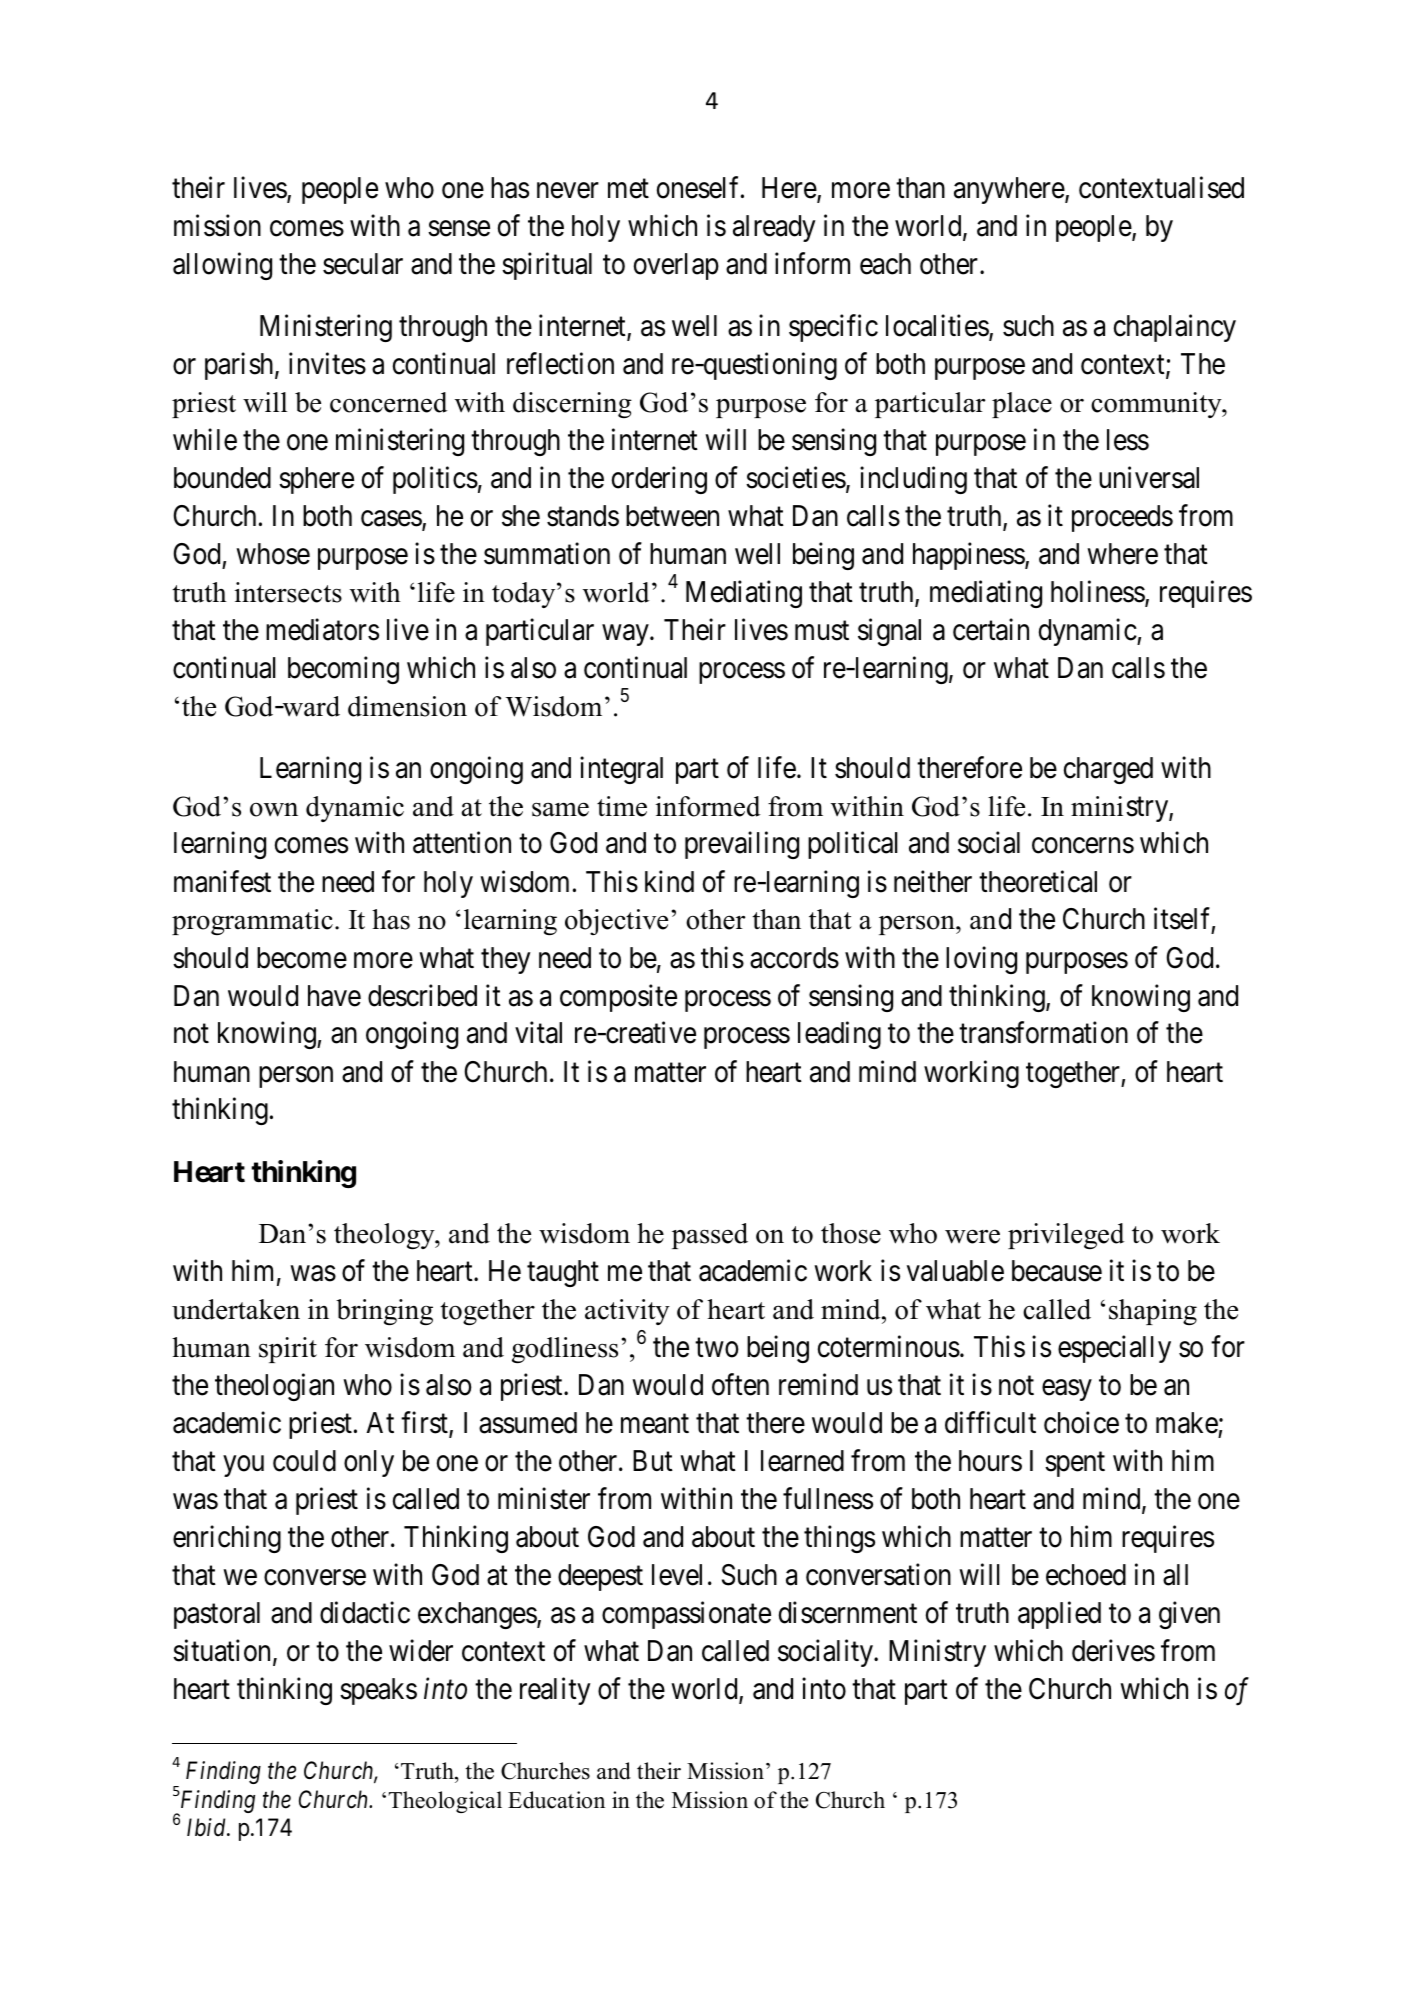  I want to click on secular, so click(363, 264).
